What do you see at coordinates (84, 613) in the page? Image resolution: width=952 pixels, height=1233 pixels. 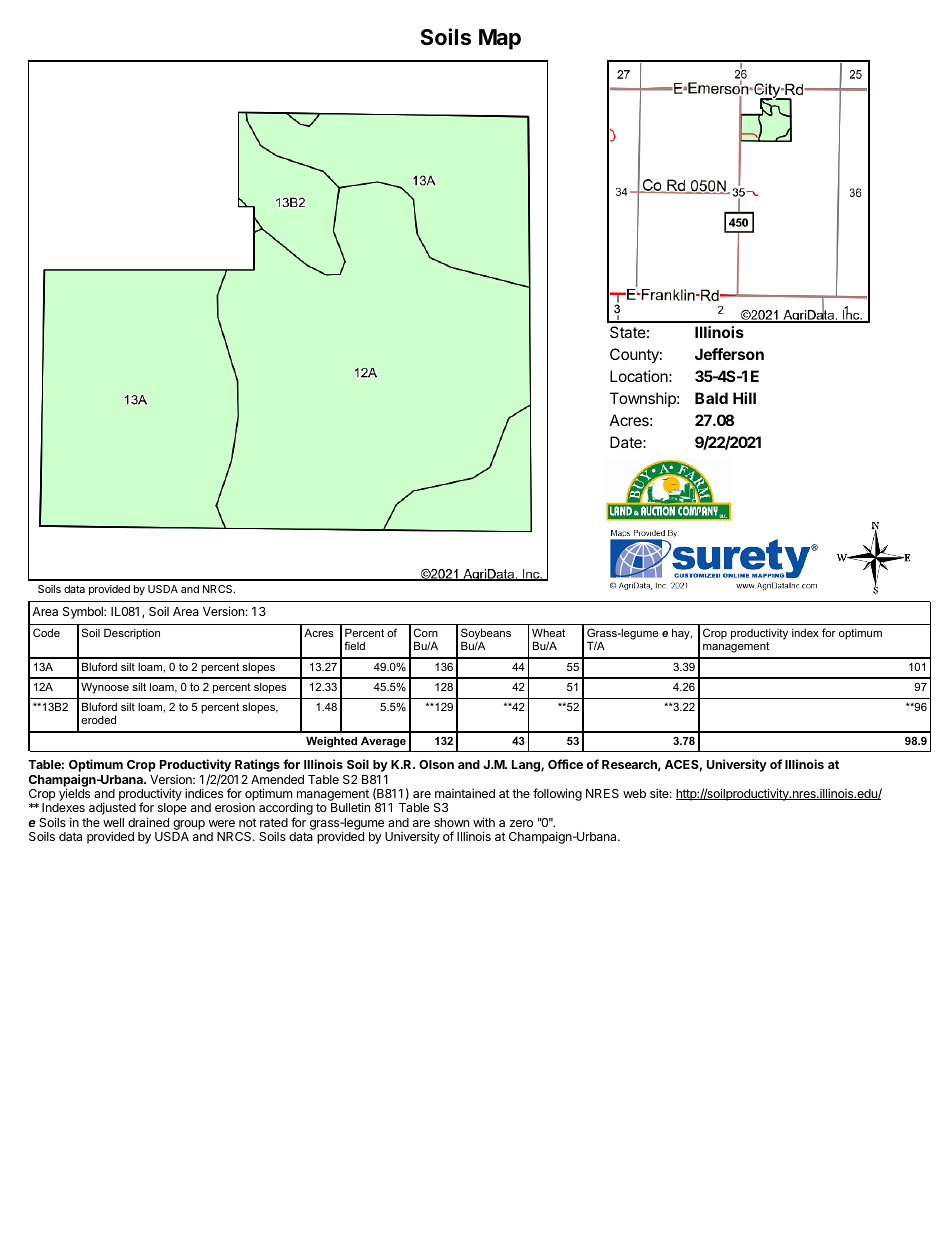 I see `Symbol` at bounding box center [84, 613].
